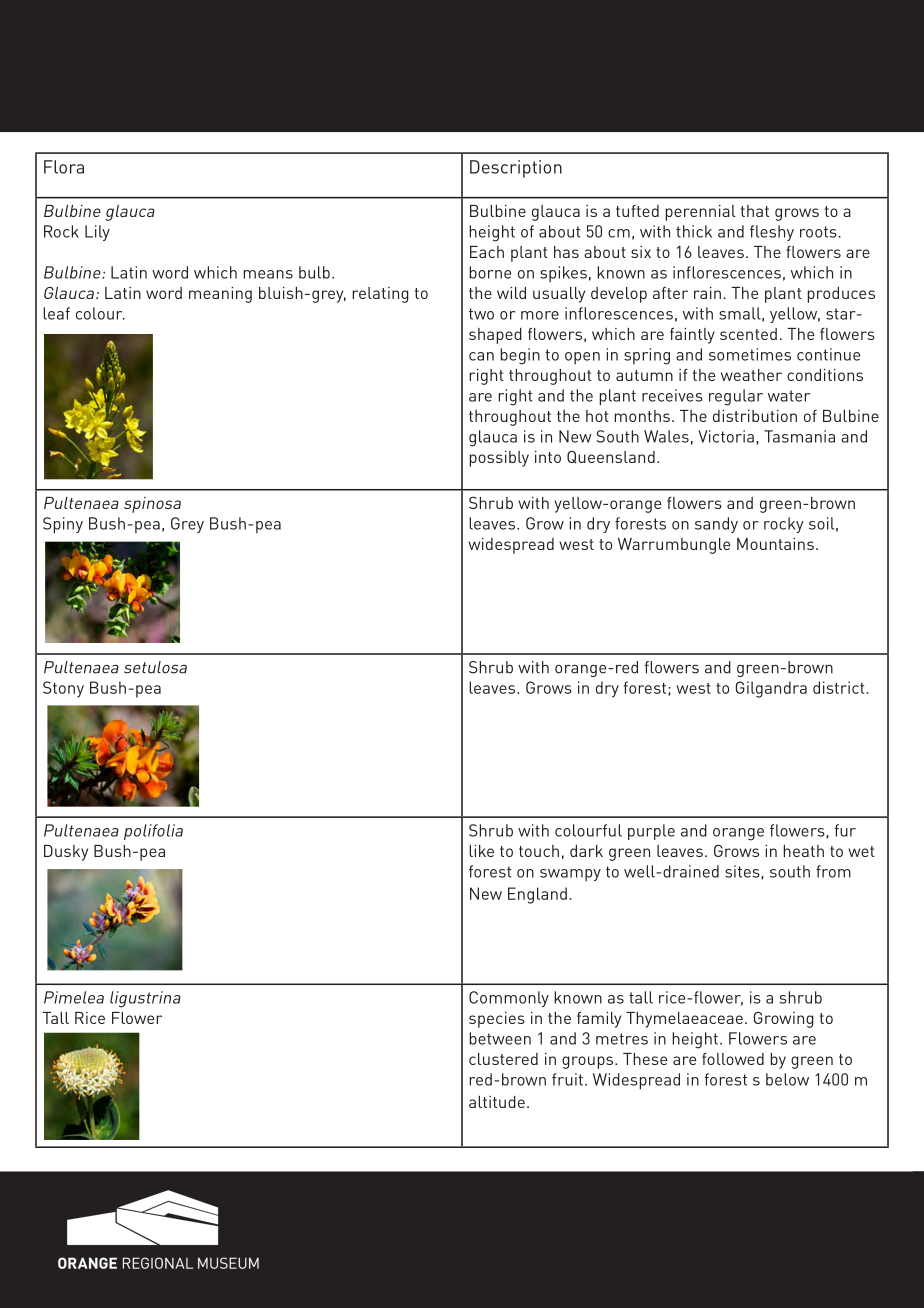  Describe the element at coordinates (63, 525) in the screenshot. I see `Spiny` at that location.
